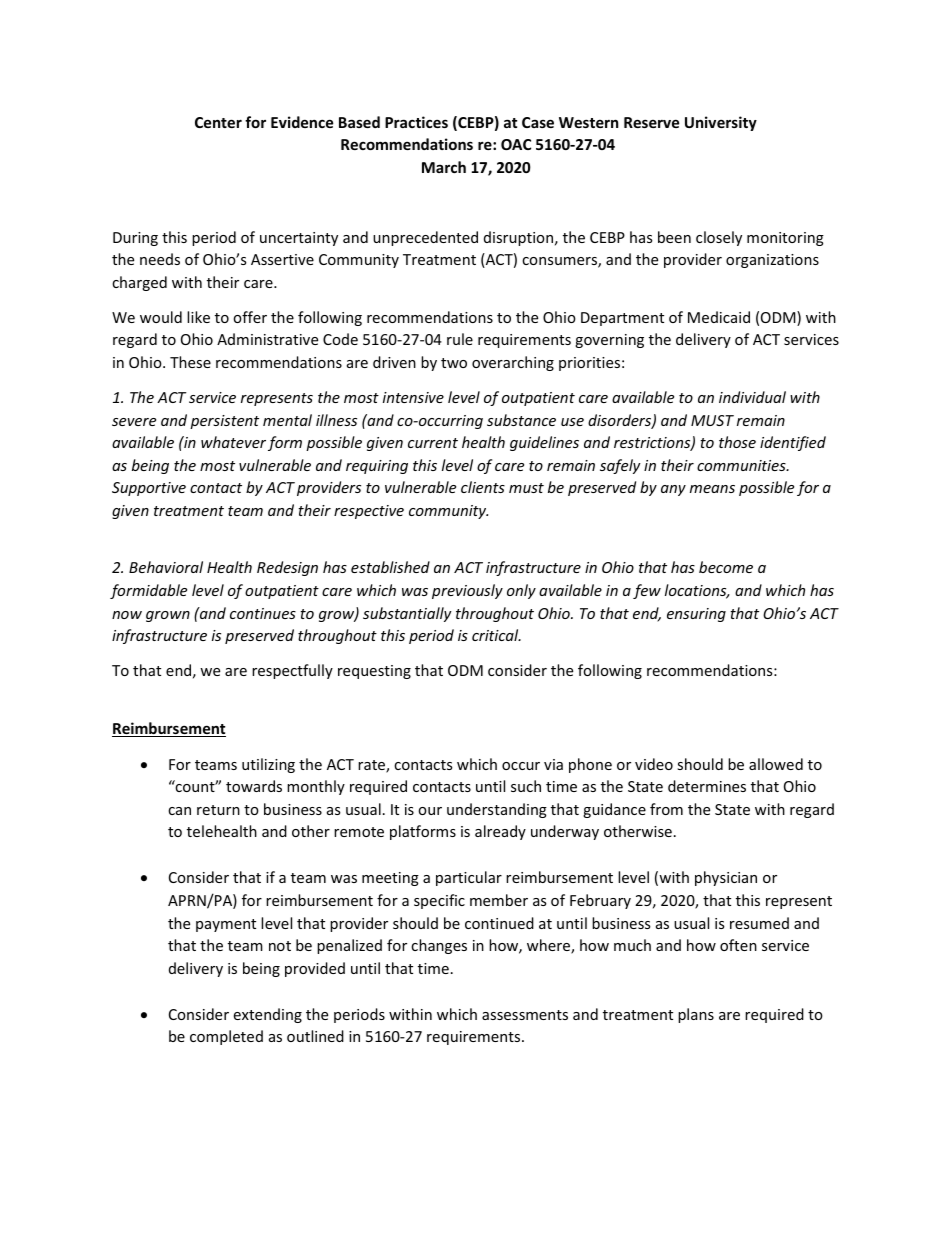 Image resolution: width=952 pixels, height=1233 pixels. What do you see at coordinates (166, 567) in the screenshot?
I see `Behavioral` at bounding box center [166, 567].
